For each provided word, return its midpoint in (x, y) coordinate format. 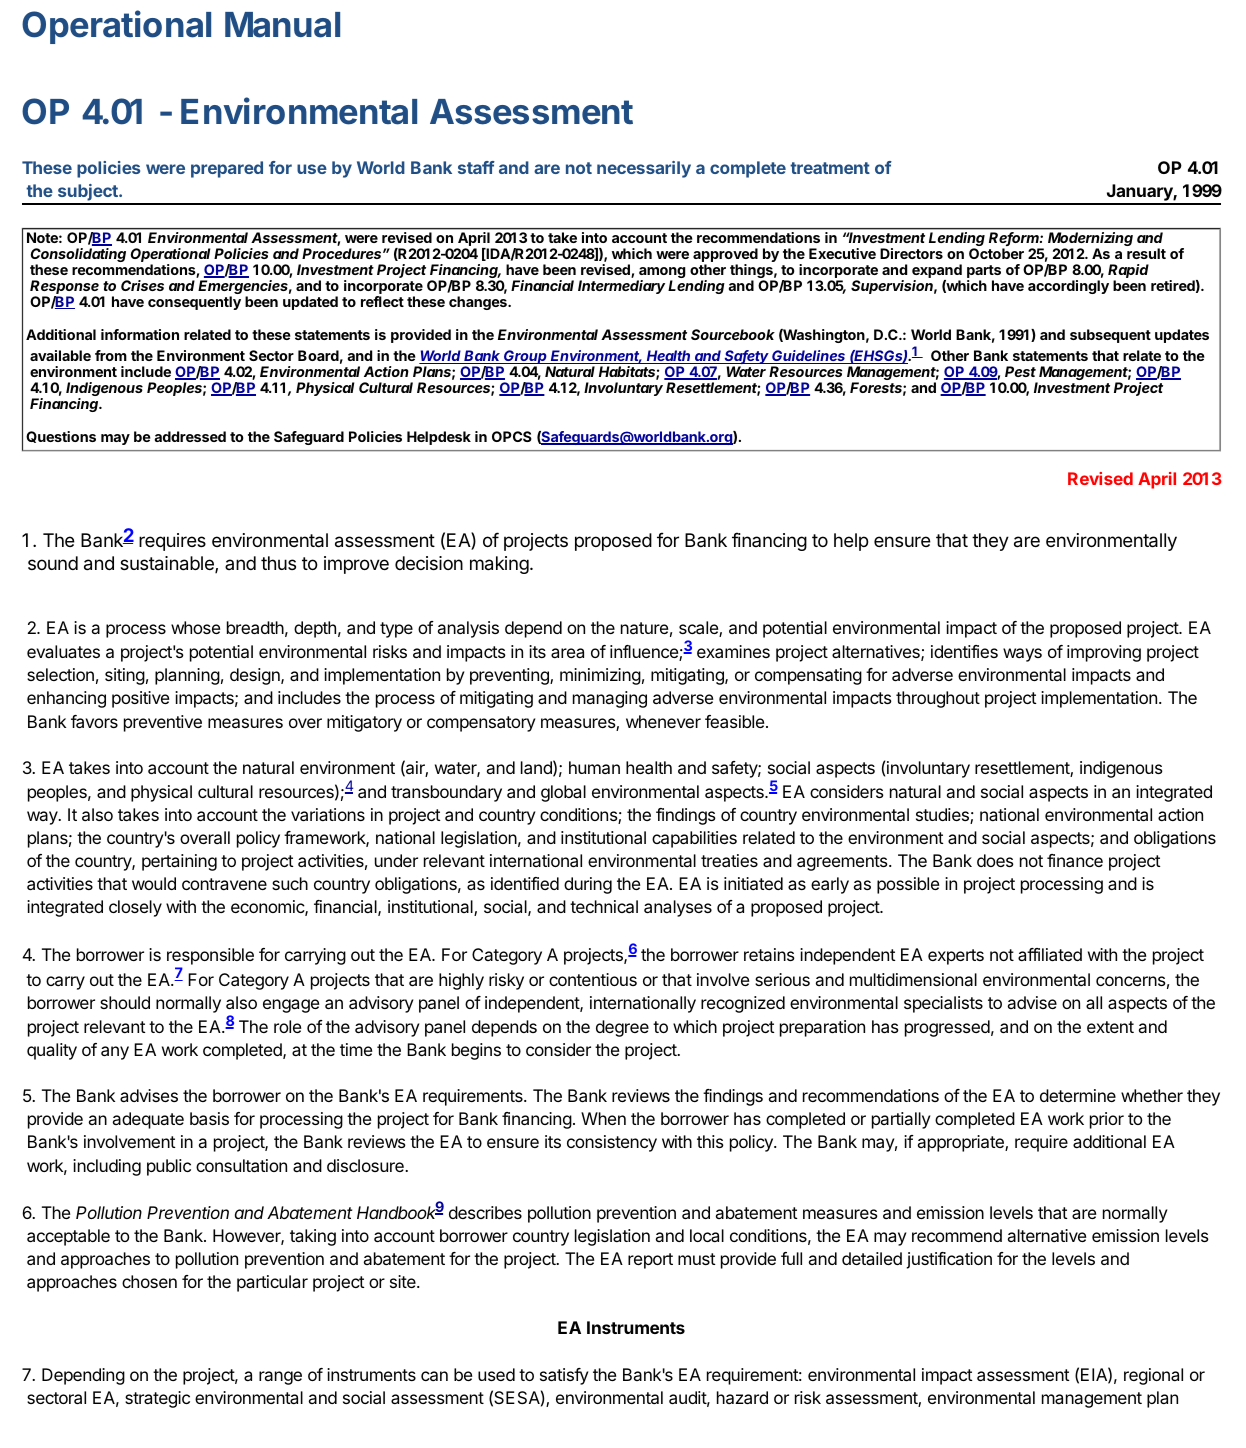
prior (1107, 1120)
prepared (227, 169)
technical (604, 906)
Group (526, 358)
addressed (190, 436)
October (996, 253)
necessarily (644, 169)
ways (1022, 655)
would (154, 883)
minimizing (600, 676)
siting (125, 676)
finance (1075, 860)
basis (209, 1118)
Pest (1020, 371)
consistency (612, 1143)
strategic (157, 1399)
